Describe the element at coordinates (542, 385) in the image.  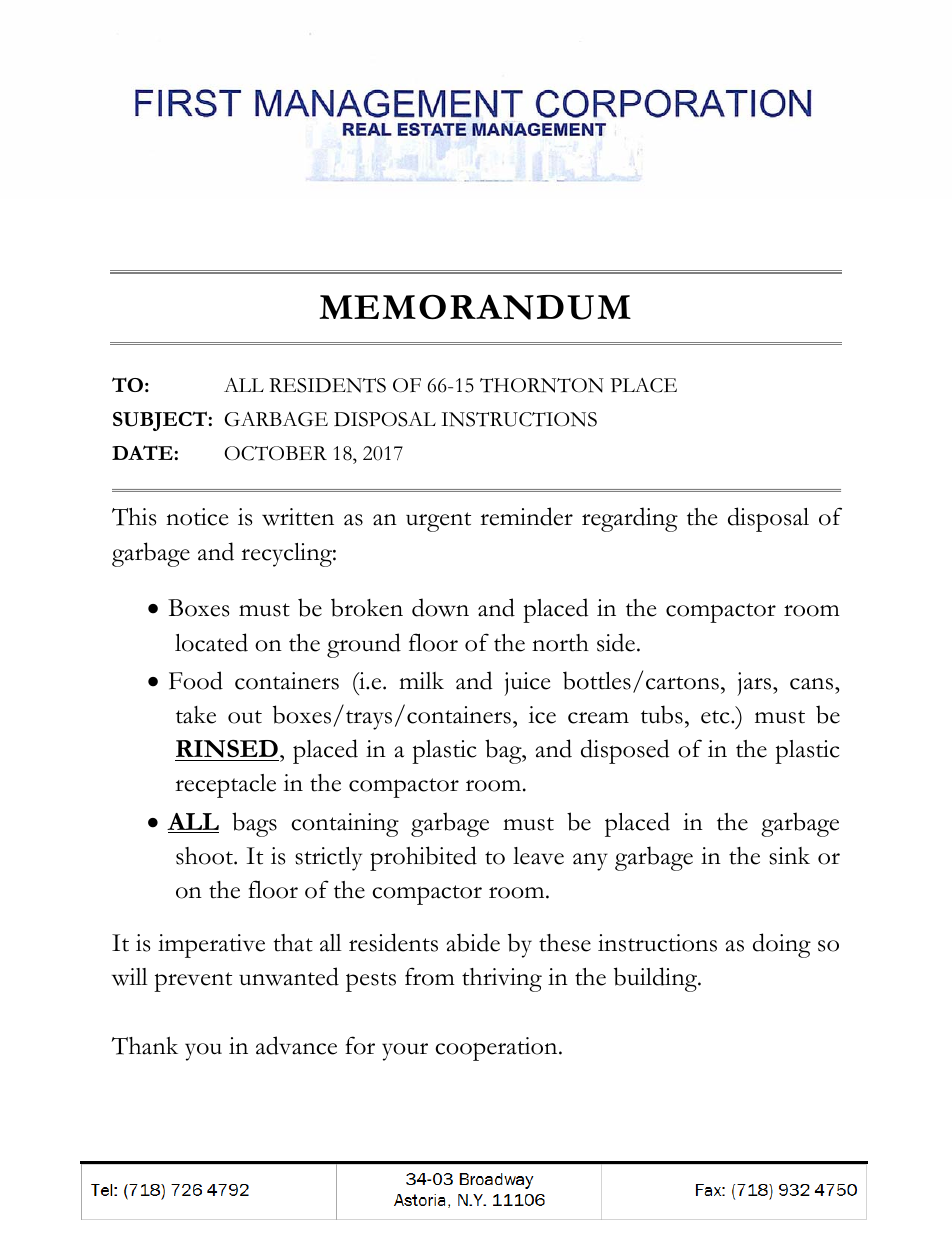
I see `THORNTON` at that location.
